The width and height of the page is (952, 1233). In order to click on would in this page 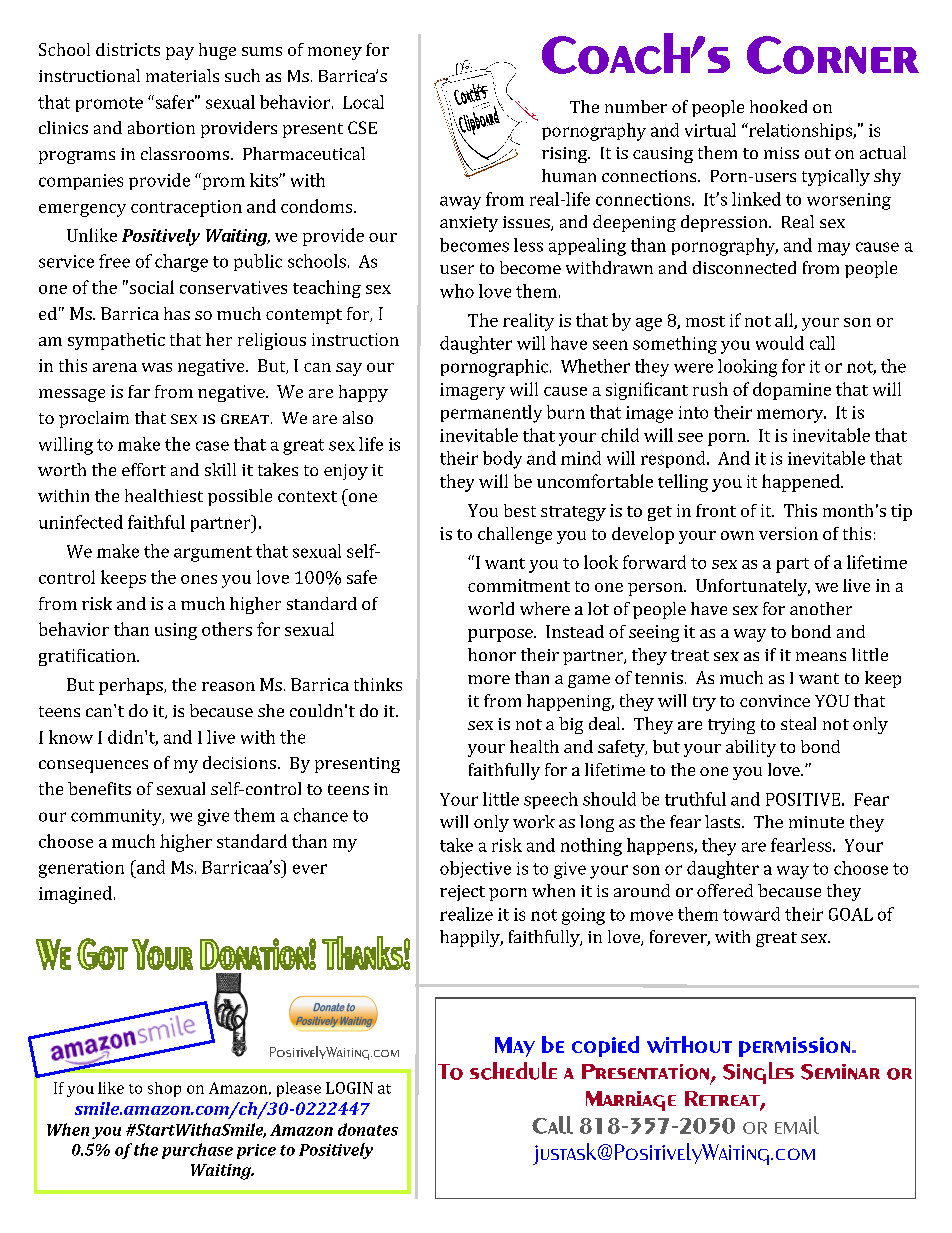, I will do `click(780, 343)`.
